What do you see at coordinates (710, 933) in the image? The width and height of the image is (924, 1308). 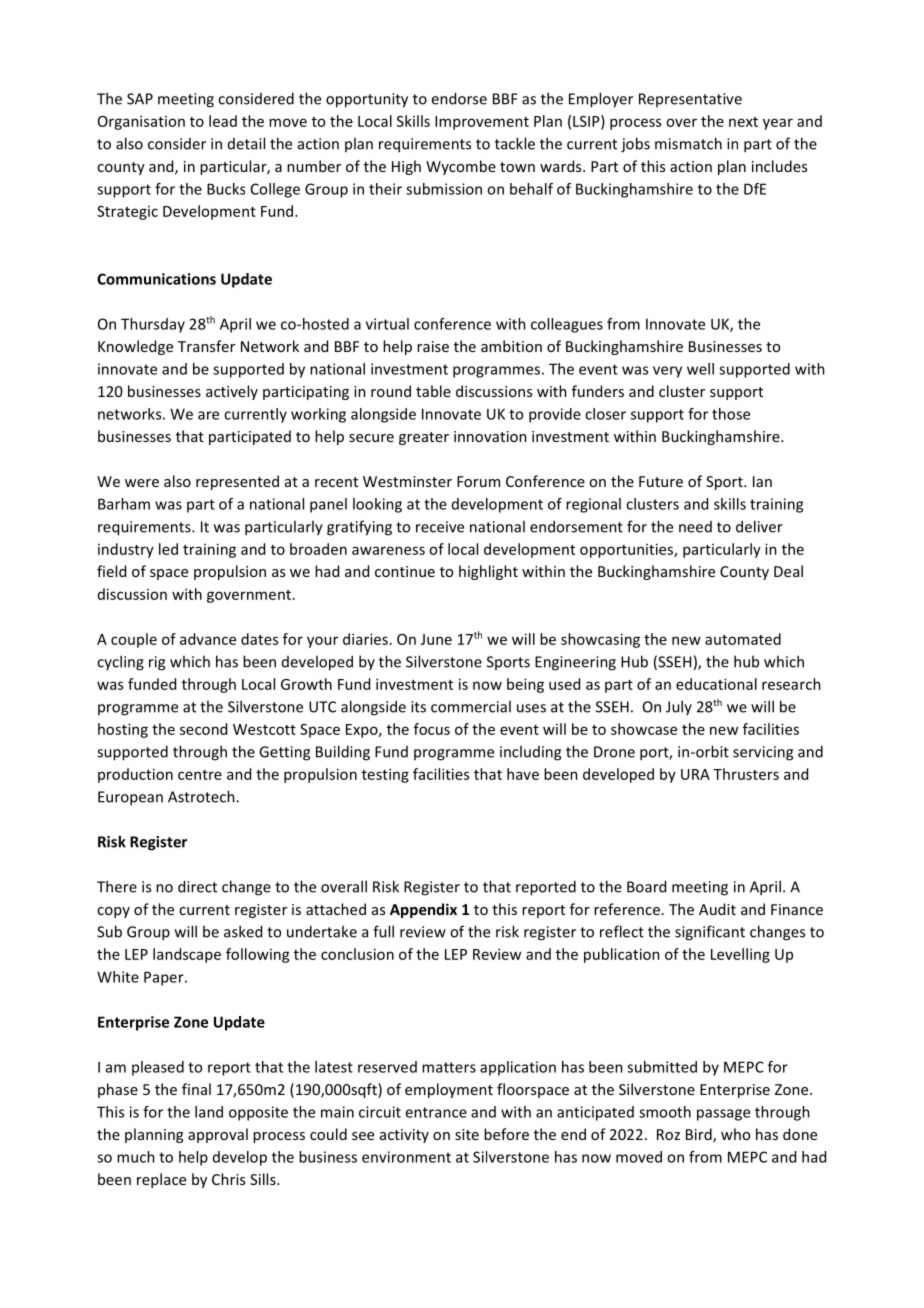 I see `significant` at bounding box center [710, 933].
